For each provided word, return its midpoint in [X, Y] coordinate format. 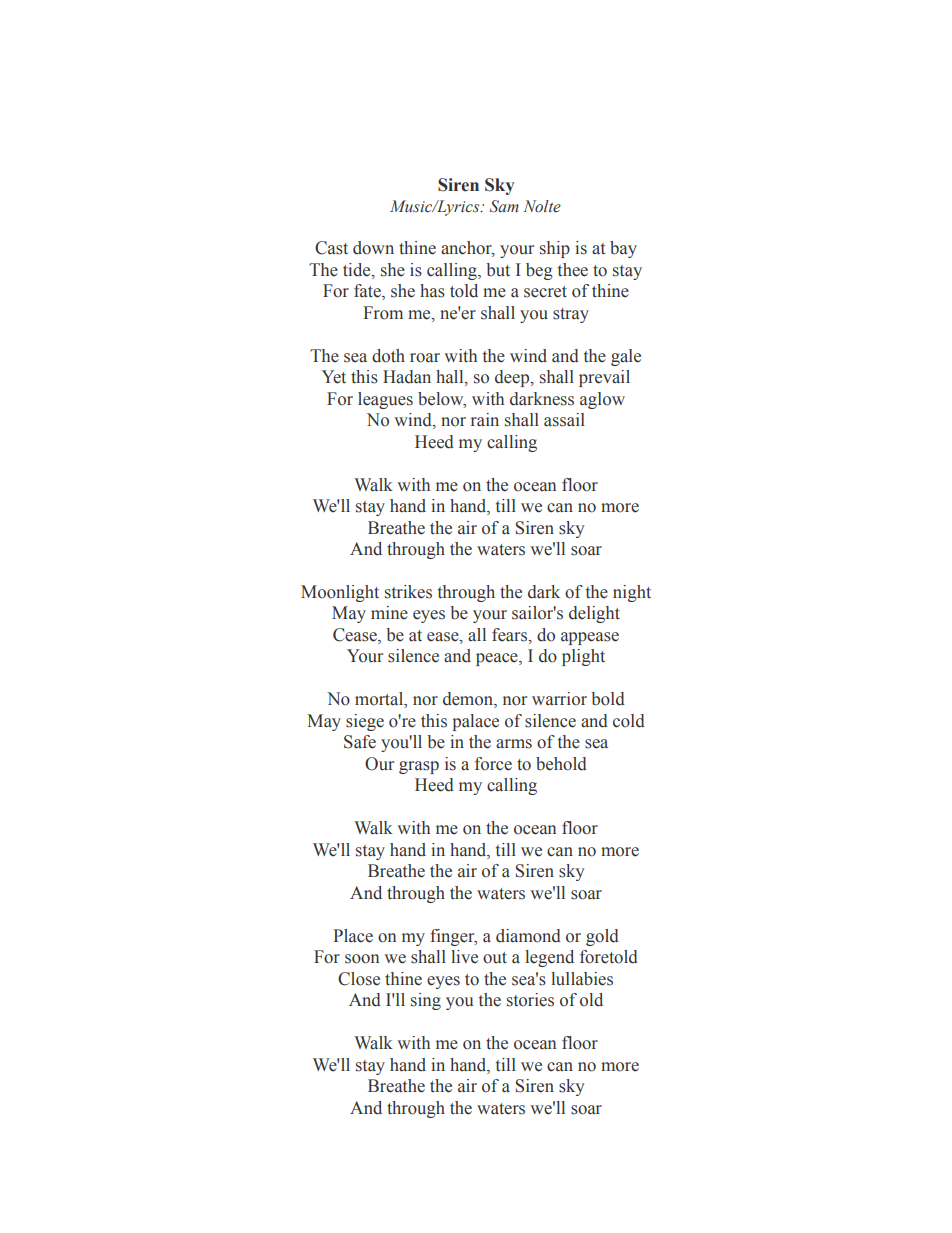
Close [359, 979]
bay [623, 249]
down [373, 248]
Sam [504, 206]
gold [602, 937]
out [495, 958]
